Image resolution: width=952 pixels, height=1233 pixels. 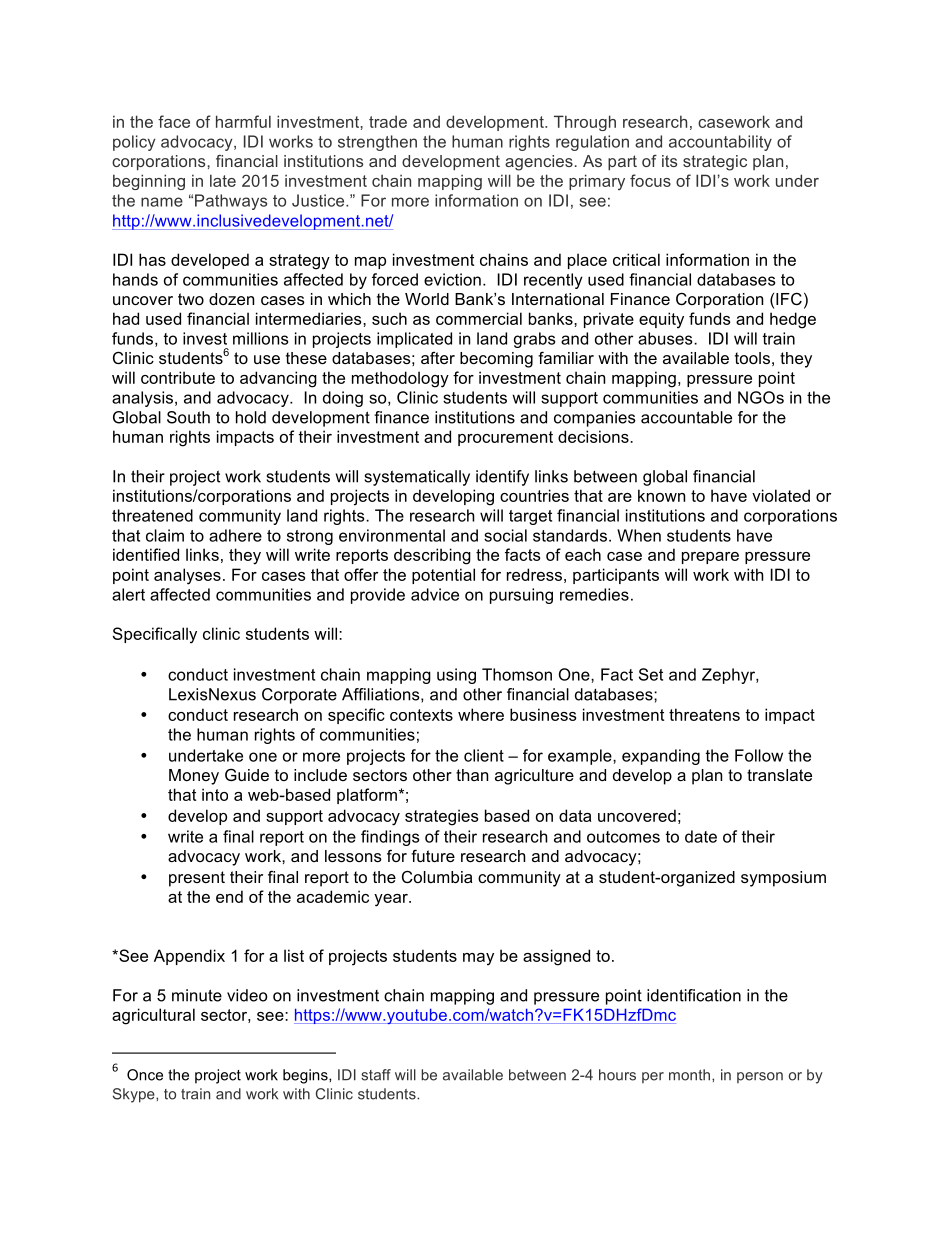 I want to click on South, so click(x=188, y=417).
